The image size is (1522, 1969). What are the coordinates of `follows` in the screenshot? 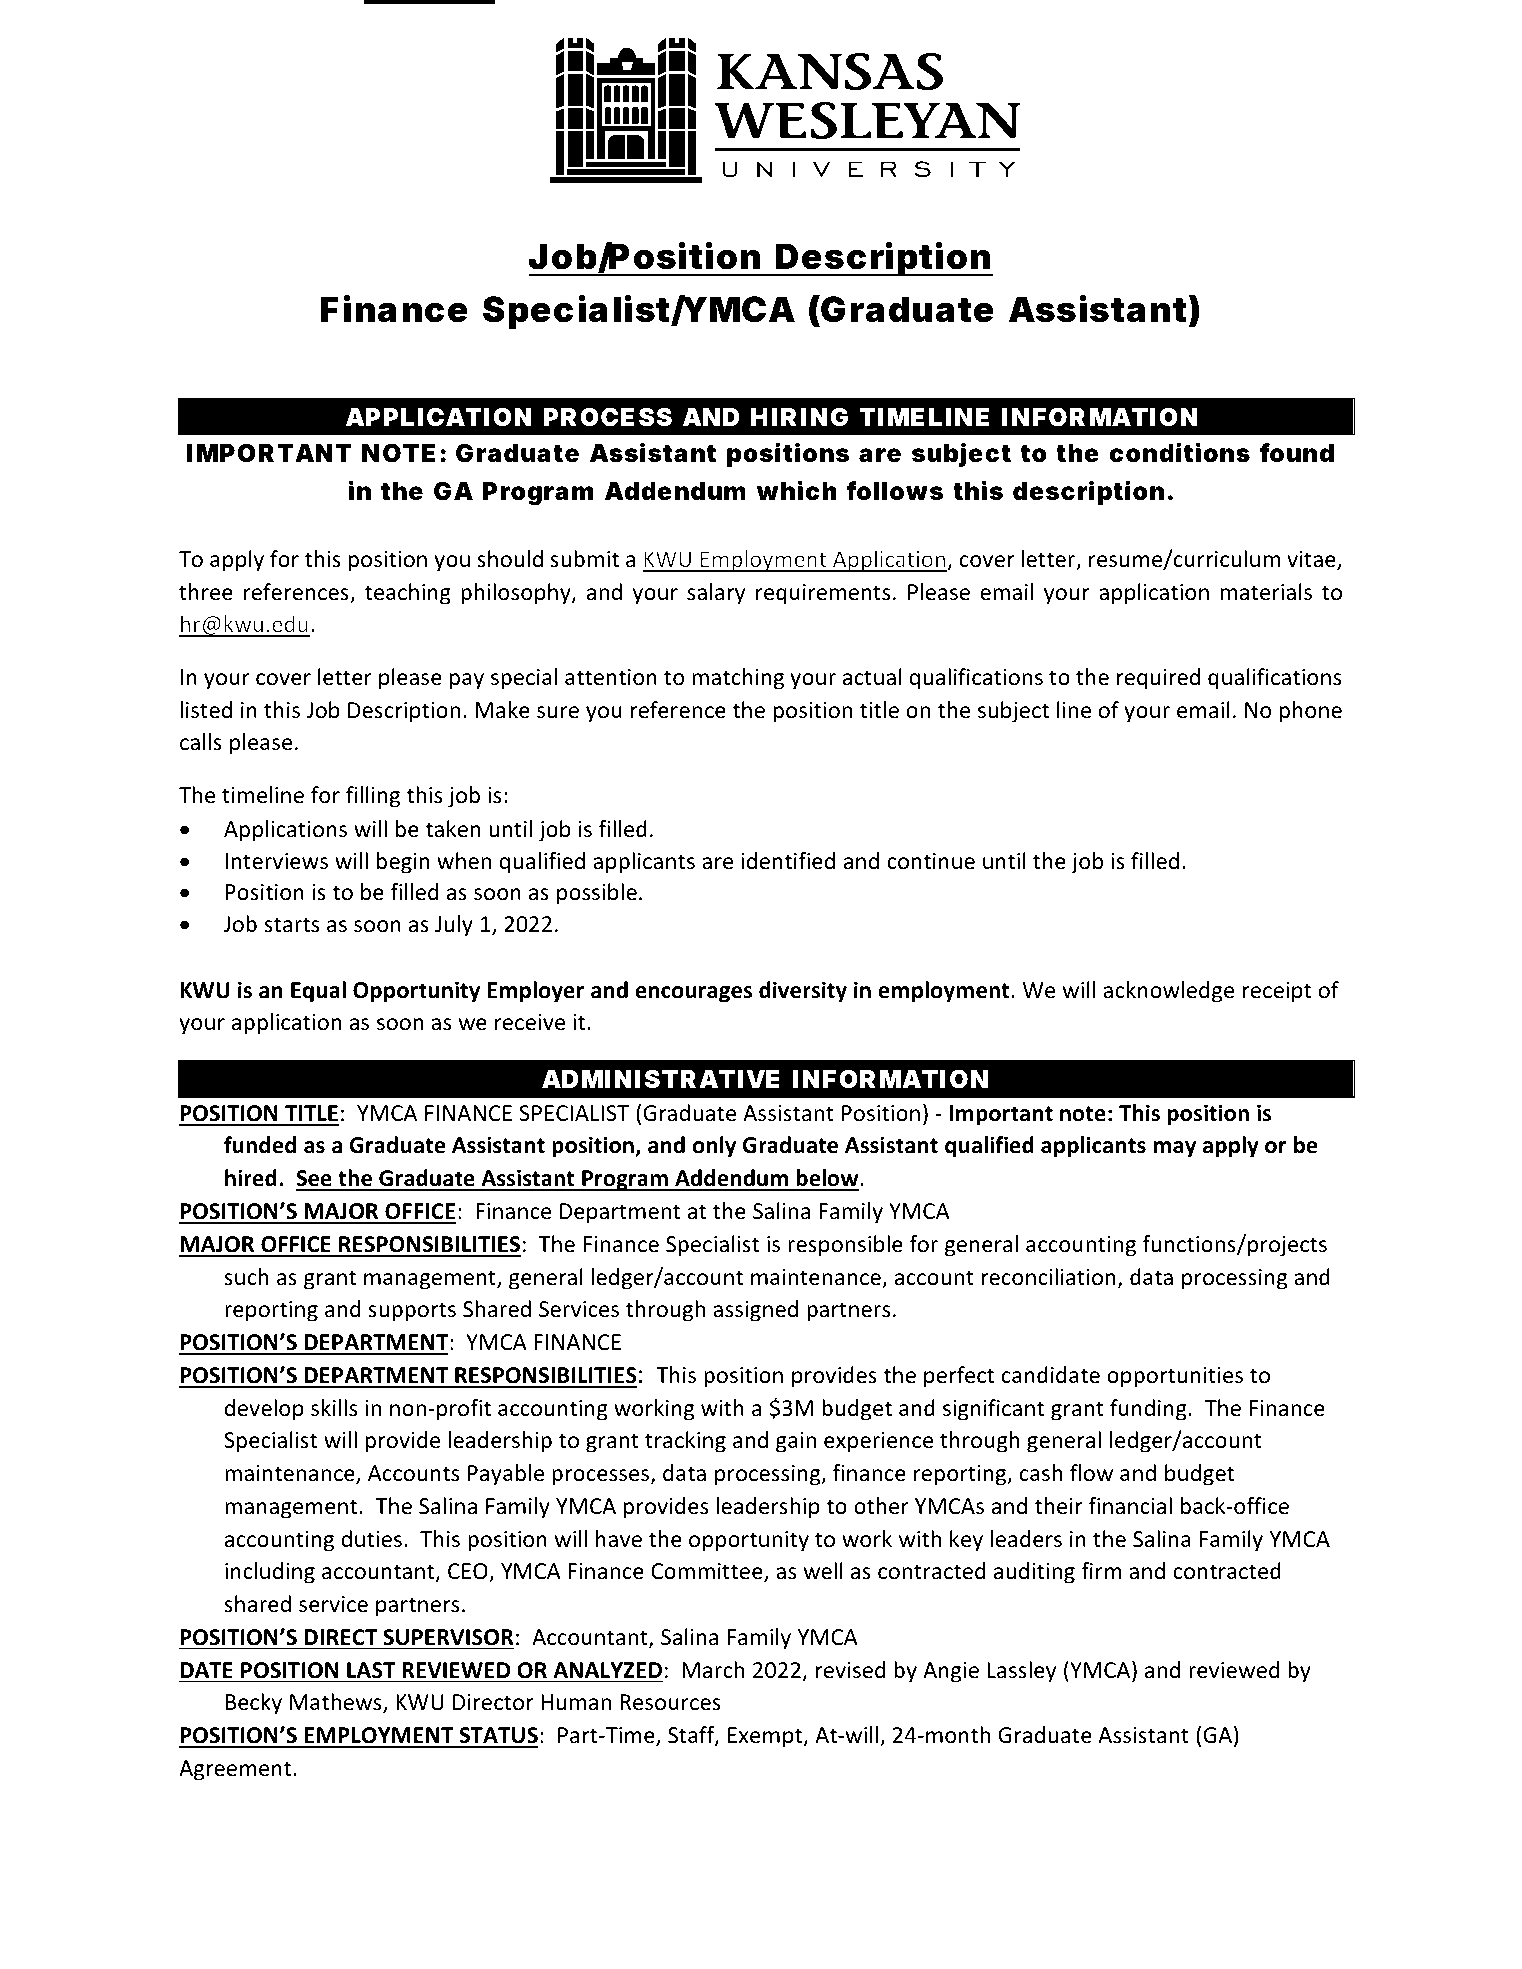 It's located at (894, 491).
